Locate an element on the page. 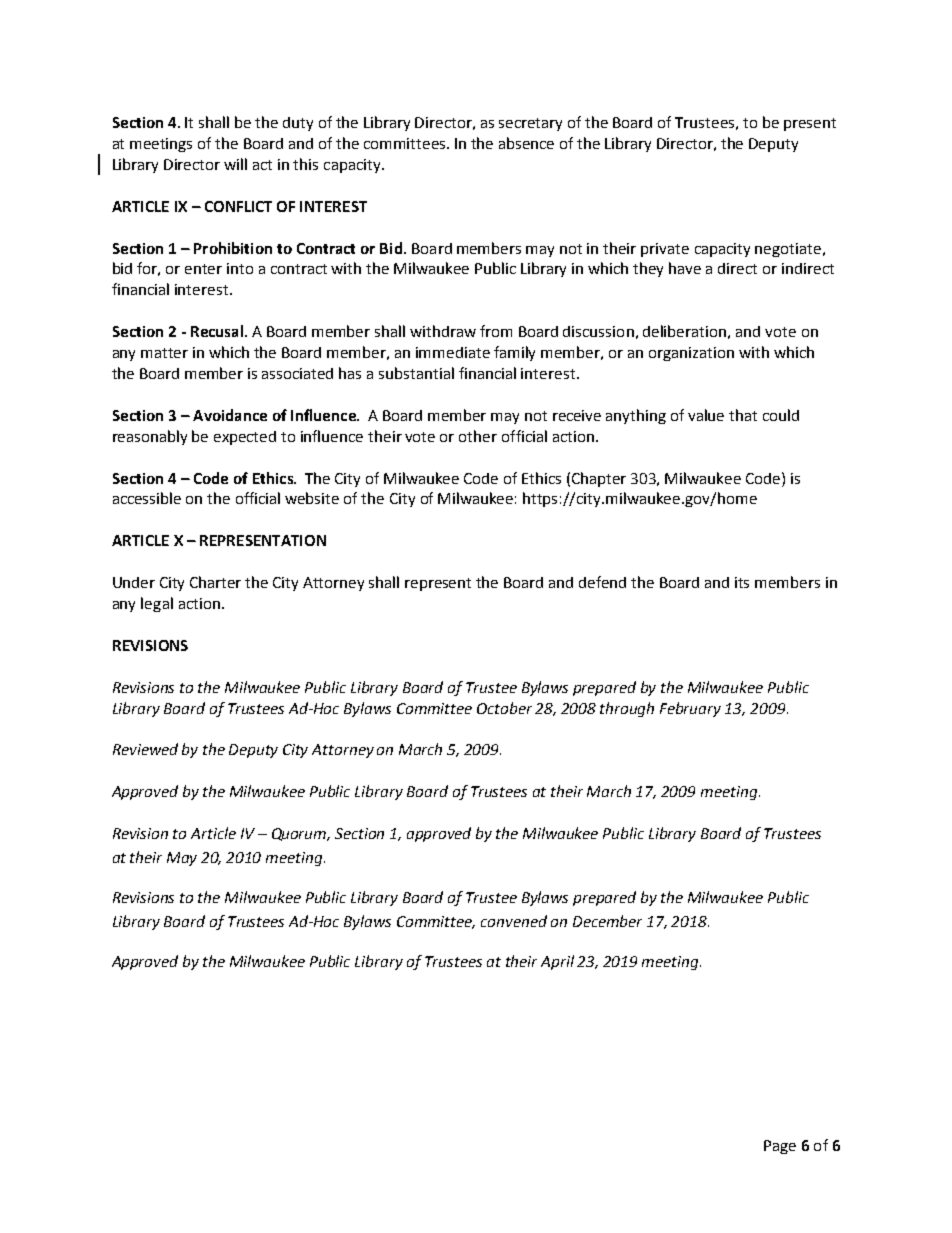 The width and height of the image is (952, 1233). value is located at coordinates (706, 415).
